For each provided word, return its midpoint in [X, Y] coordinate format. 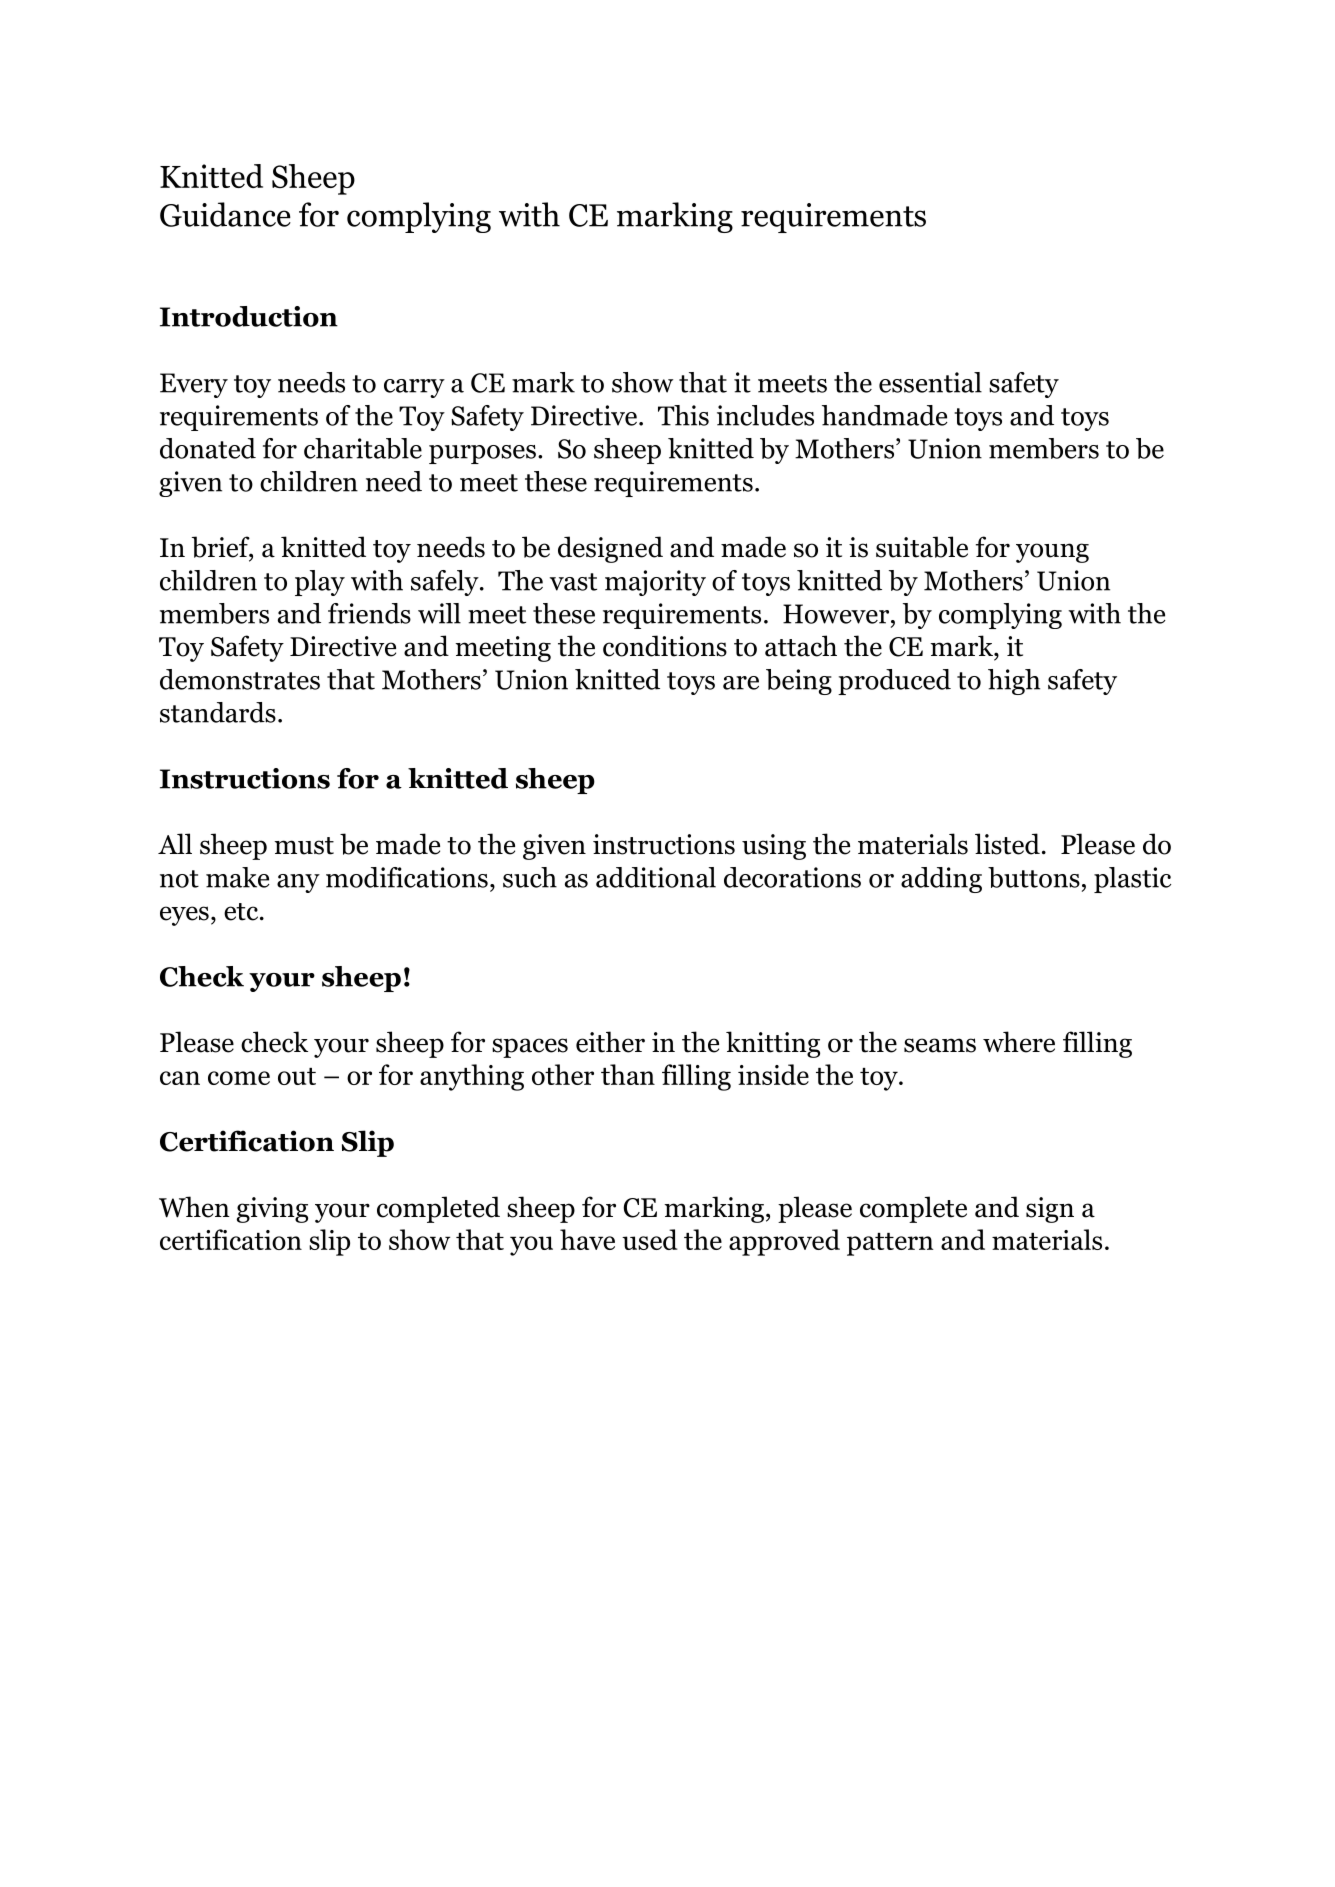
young [1052, 553]
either [610, 1042]
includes [765, 415]
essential [930, 382]
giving [272, 1210]
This [683, 415]
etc [242, 912]
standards [218, 712]
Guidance [225, 214]
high [1014, 682]
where [1019, 1042]
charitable [363, 448]
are [741, 683]
